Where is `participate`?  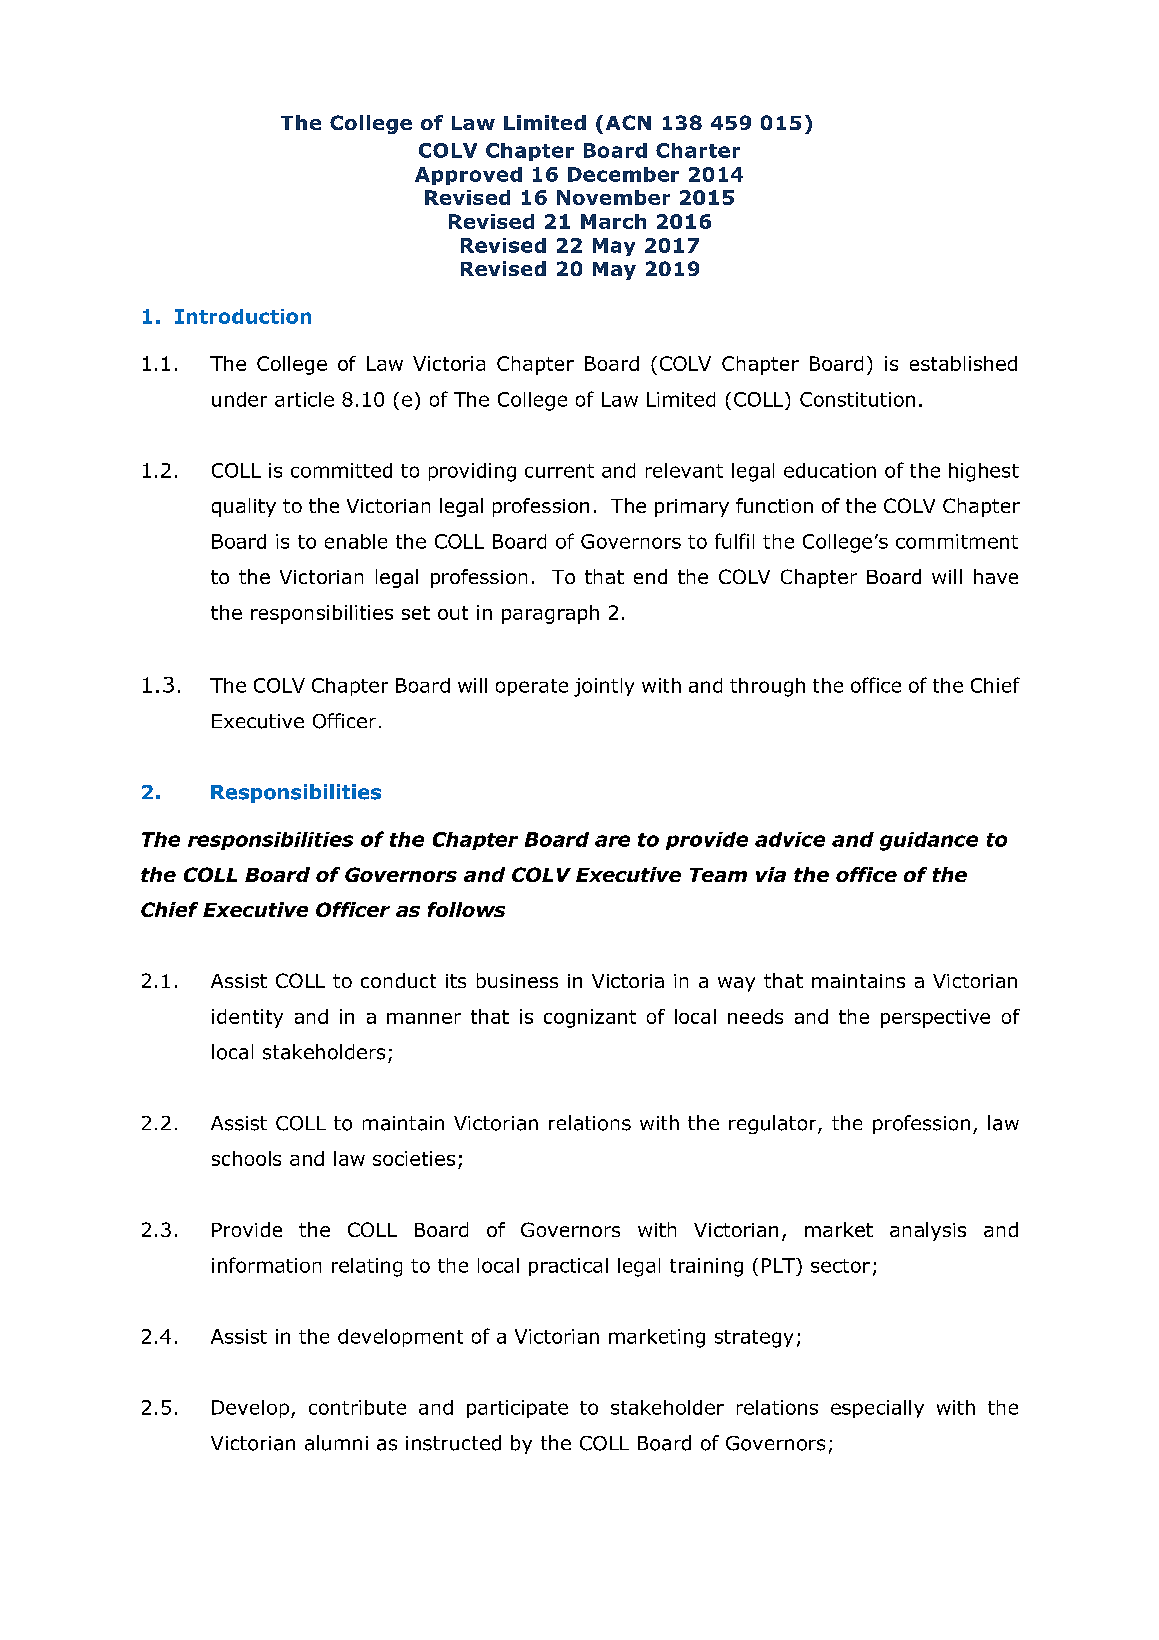
participate is located at coordinates (517, 1409).
